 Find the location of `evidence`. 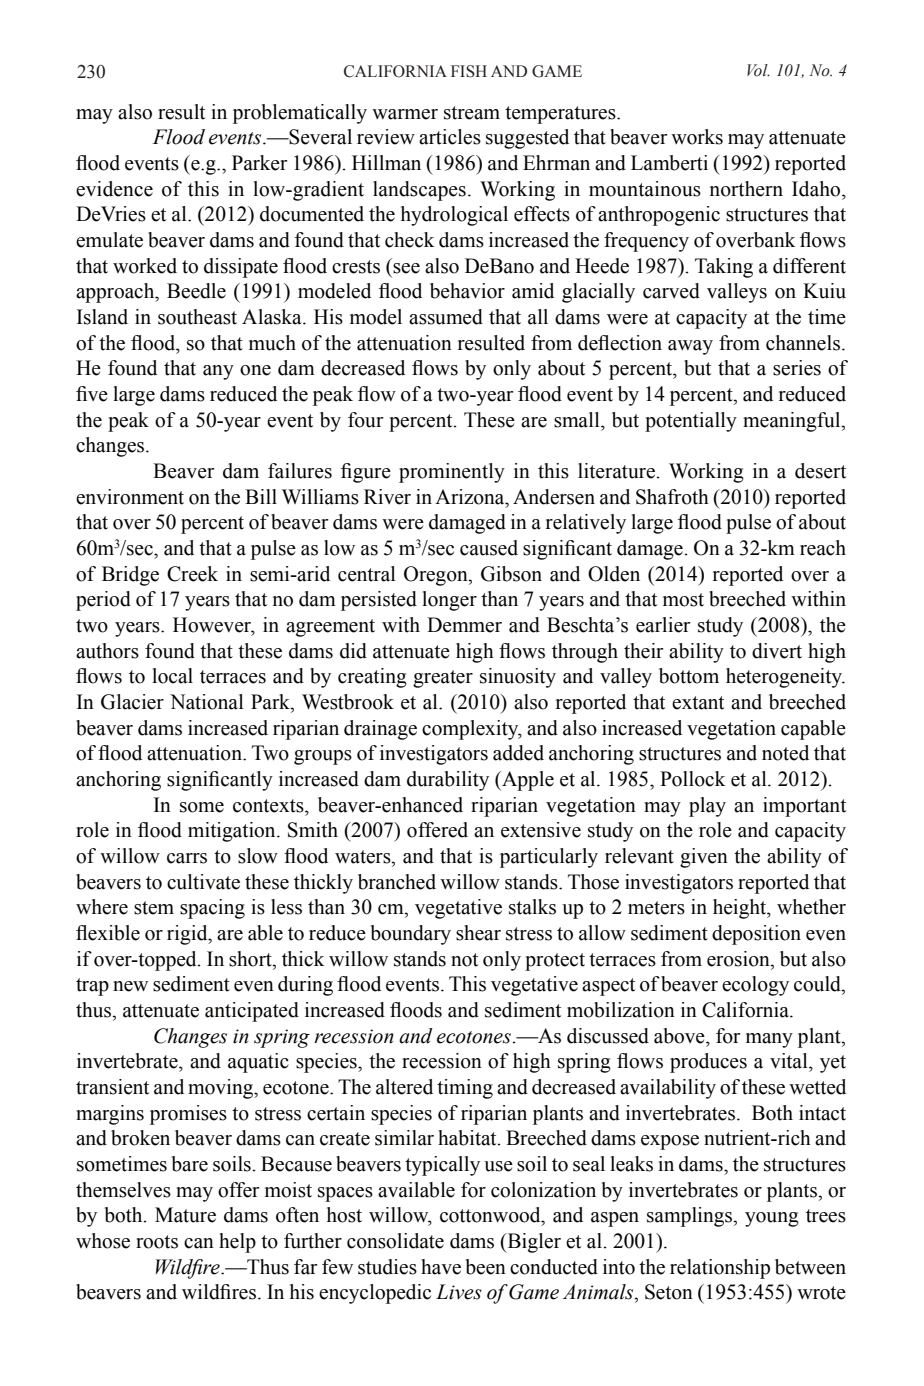

evidence is located at coordinates (114, 189).
